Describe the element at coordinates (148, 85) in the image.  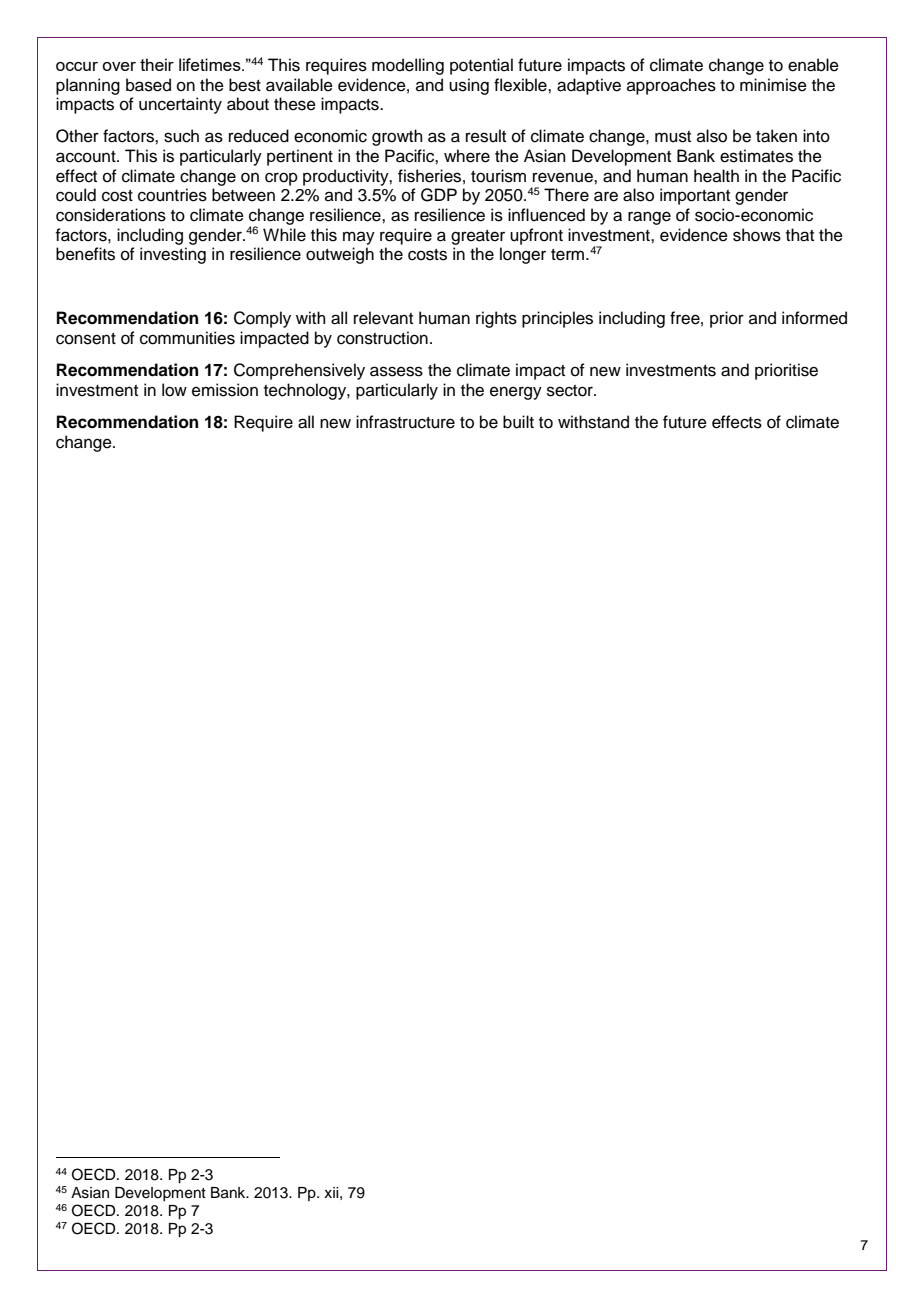
I see `based` at that location.
